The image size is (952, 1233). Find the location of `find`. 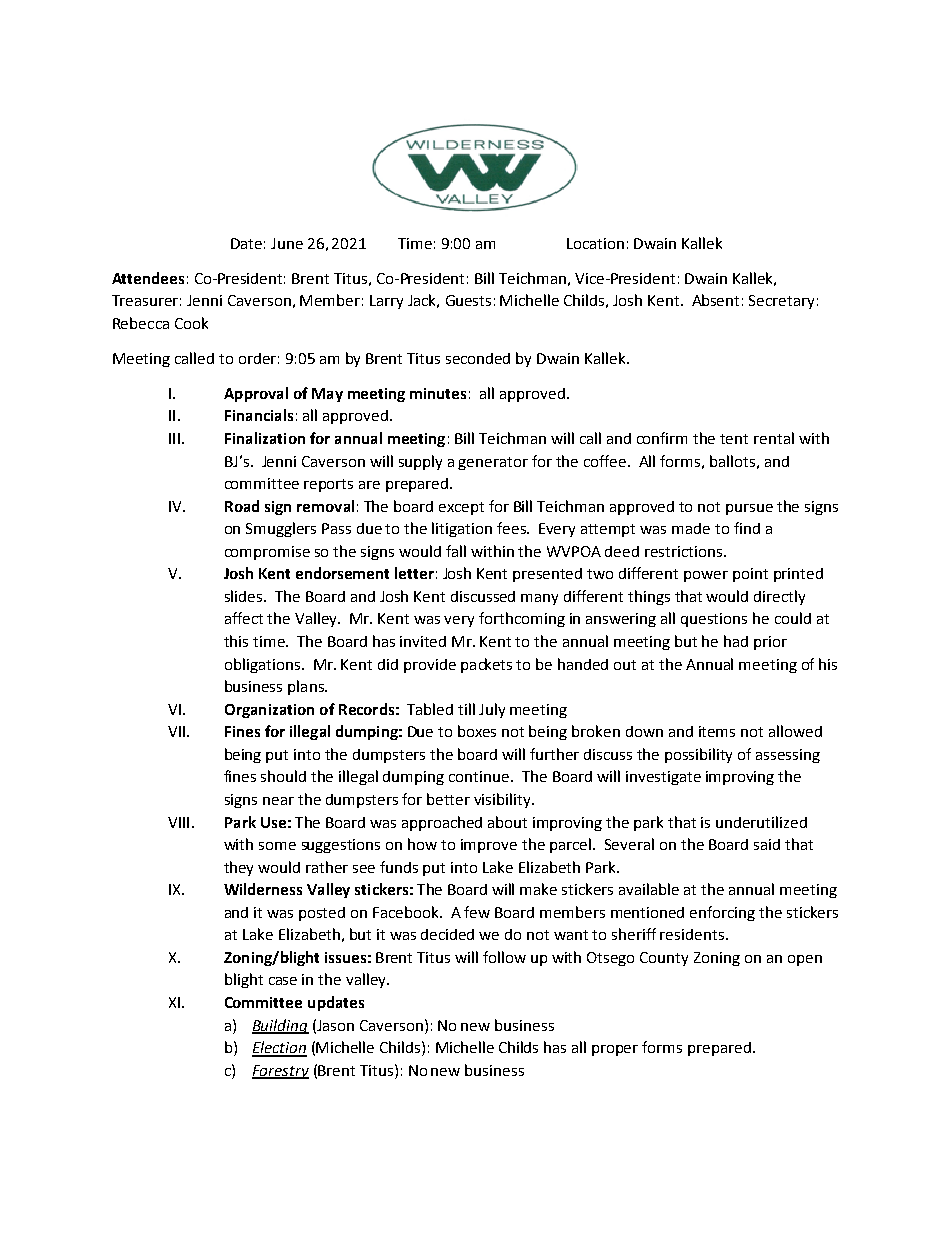

find is located at coordinates (747, 528).
